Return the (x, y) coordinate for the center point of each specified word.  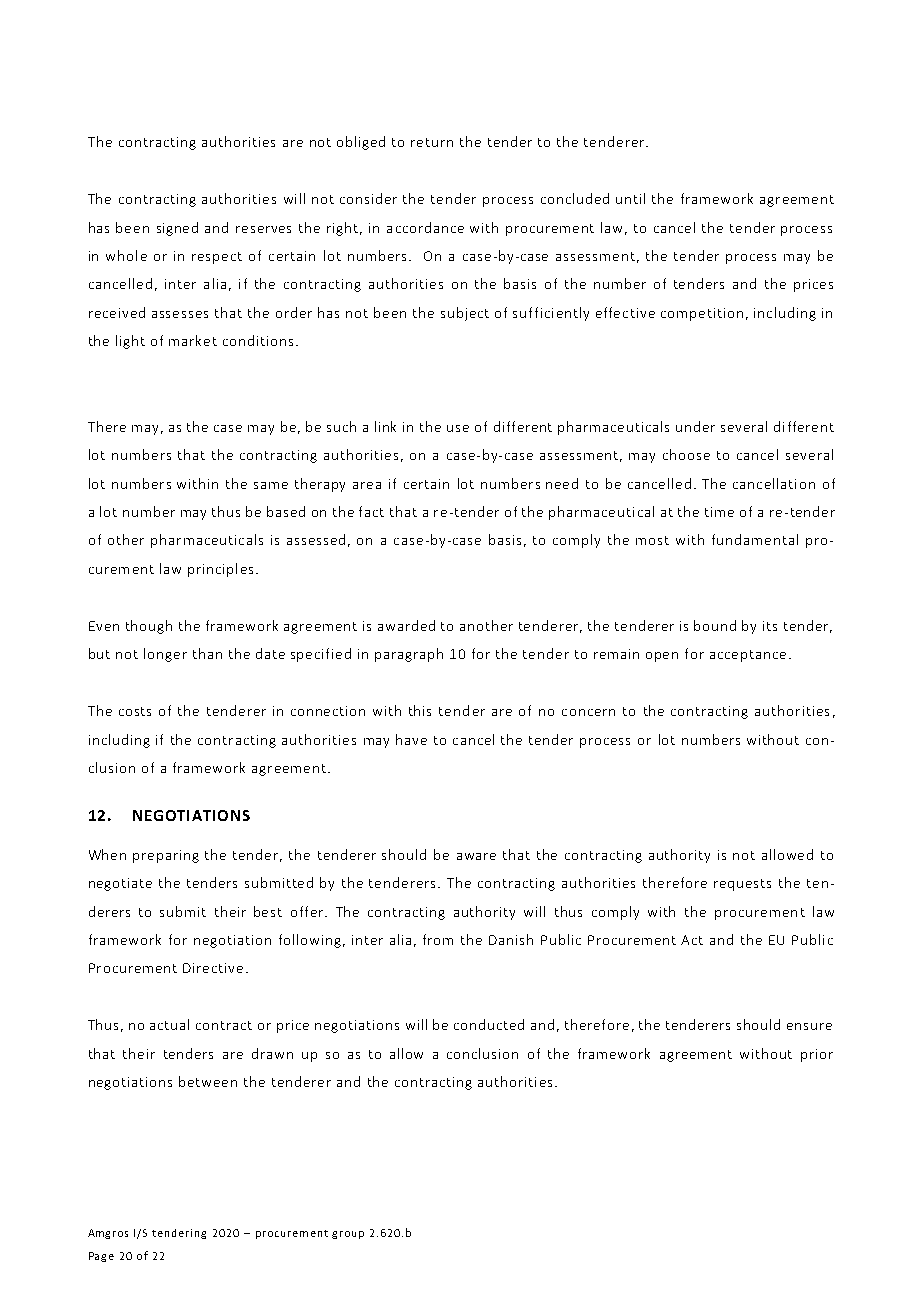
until (630, 198)
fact (371, 511)
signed (177, 229)
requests (742, 885)
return (432, 142)
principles (220, 570)
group (348, 1235)
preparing (166, 856)
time (719, 512)
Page (101, 1257)
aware (476, 856)
